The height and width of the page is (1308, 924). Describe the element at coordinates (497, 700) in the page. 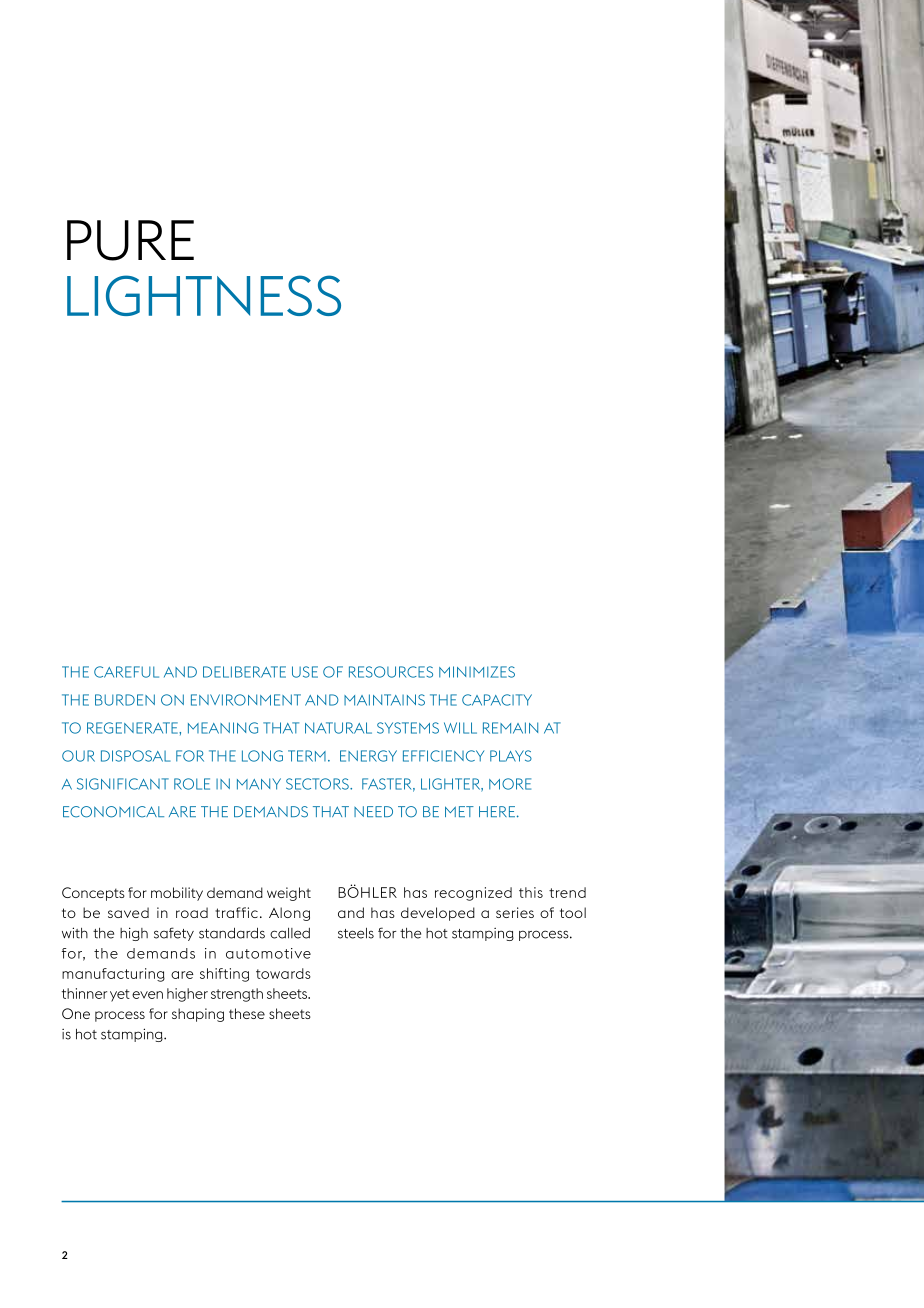

I see `CAPACITY` at that location.
